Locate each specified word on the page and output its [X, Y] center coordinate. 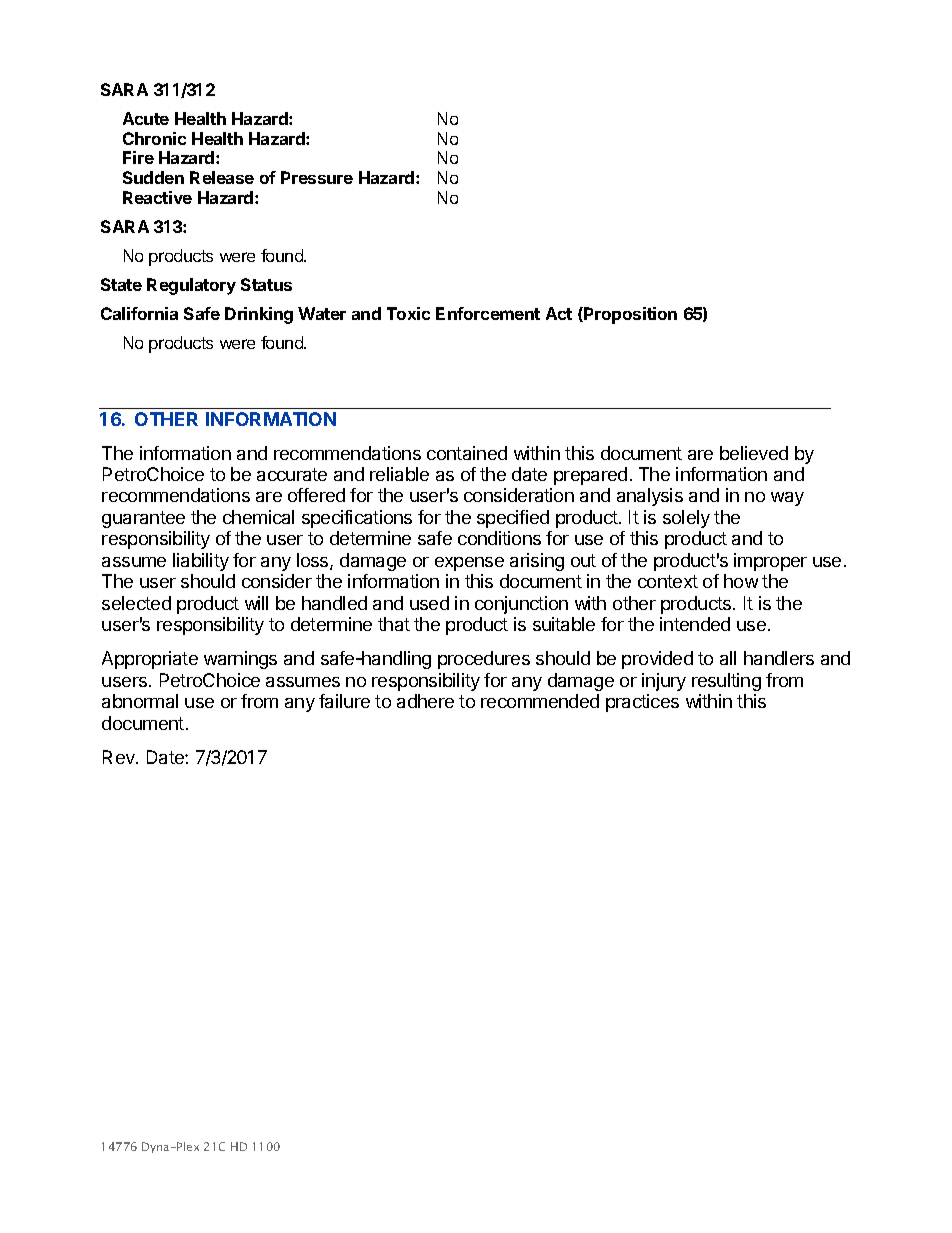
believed [754, 453]
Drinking [259, 315]
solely [686, 519]
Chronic [154, 138]
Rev [120, 757]
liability [201, 562]
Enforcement [488, 313]
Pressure [317, 177]
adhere [425, 701]
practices [642, 703]
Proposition [629, 315]
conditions [499, 538]
